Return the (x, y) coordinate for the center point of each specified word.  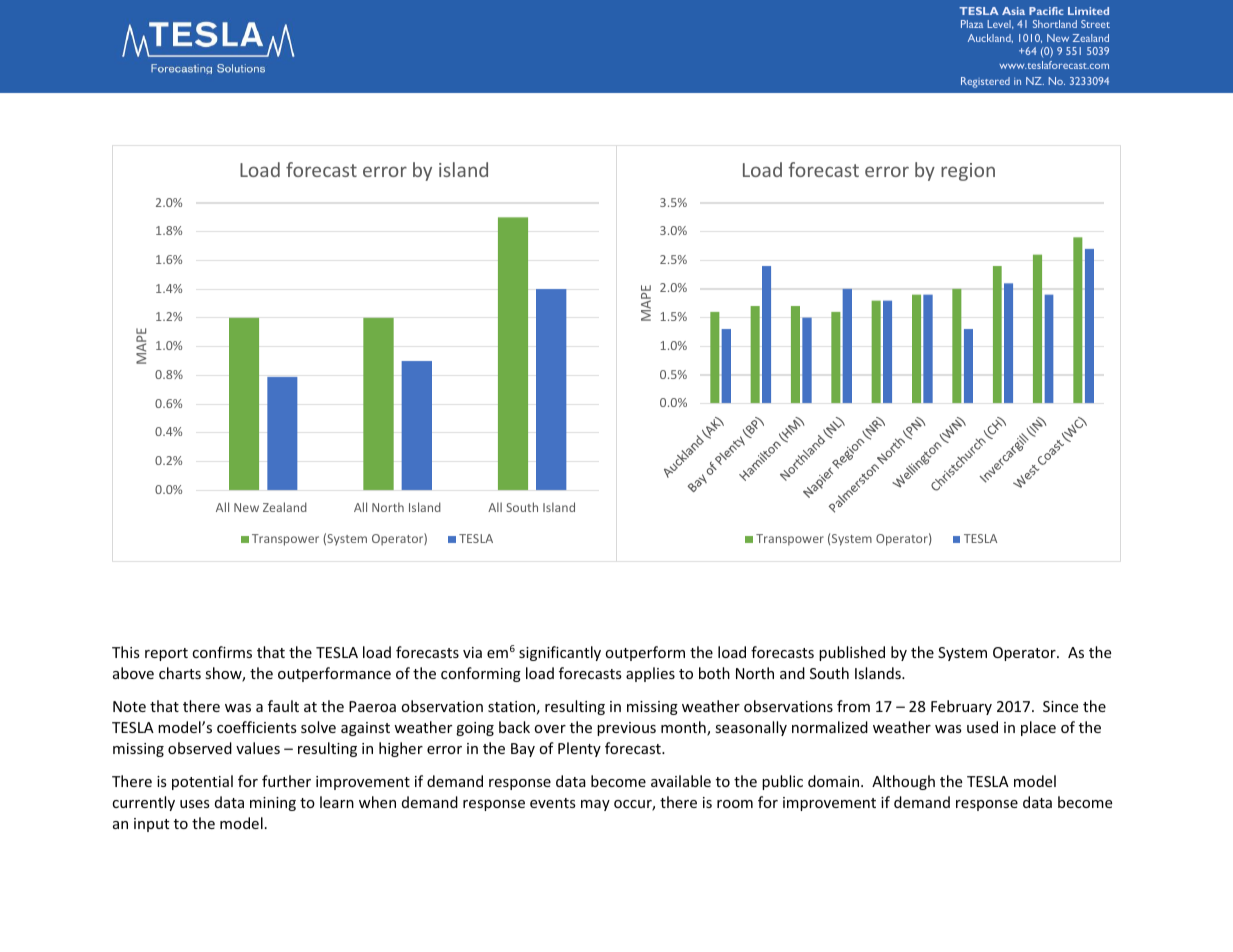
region (968, 172)
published (852, 653)
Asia (1013, 11)
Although (903, 782)
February (961, 707)
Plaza (972, 24)
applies (650, 674)
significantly (560, 653)
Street (1095, 24)
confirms (222, 652)
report (166, 654)
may (595, 805)
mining (273, 804)
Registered (985, 82)
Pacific (1046, 11)
